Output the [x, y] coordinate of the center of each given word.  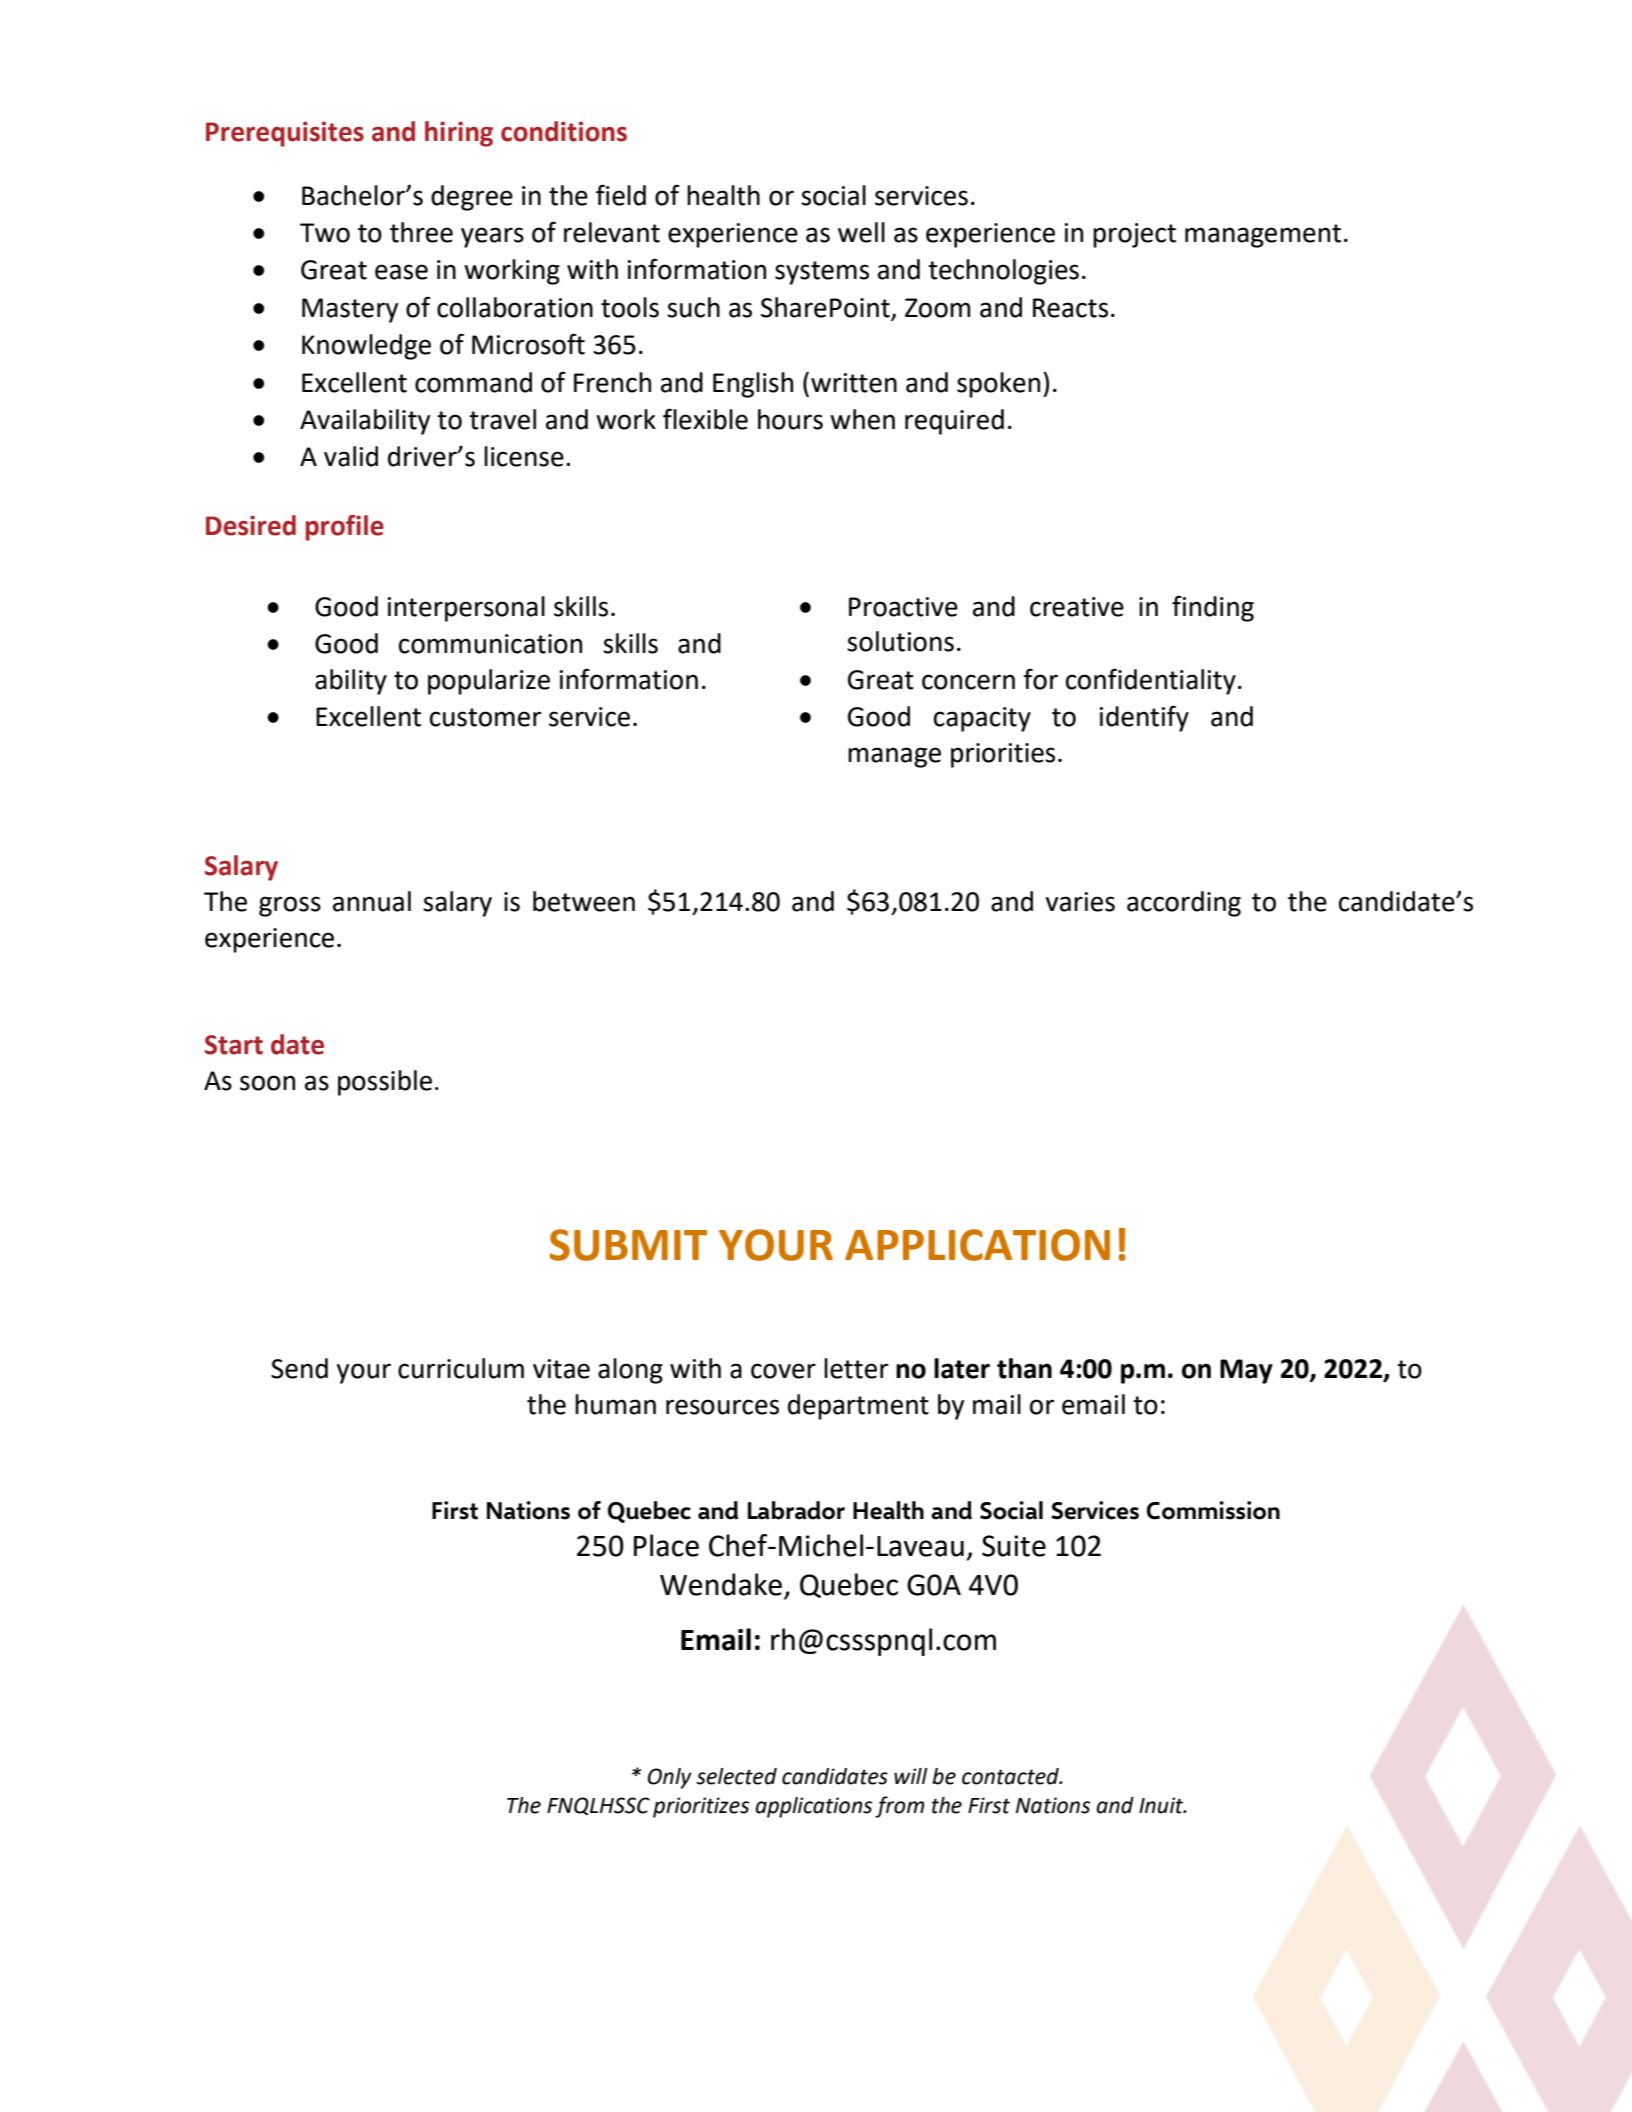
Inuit [1162, 1805]
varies [1080, 902]
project [1134, 235]
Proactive [903, 607]
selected [736, 1776]
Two [325, 233]
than [1024, 1368]
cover [783, 1371]
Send [299, 1368]
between [584, 901]
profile [344, 528]
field [621, 195]
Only [670, 1778]
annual [372, 901]
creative [1077, 607]
